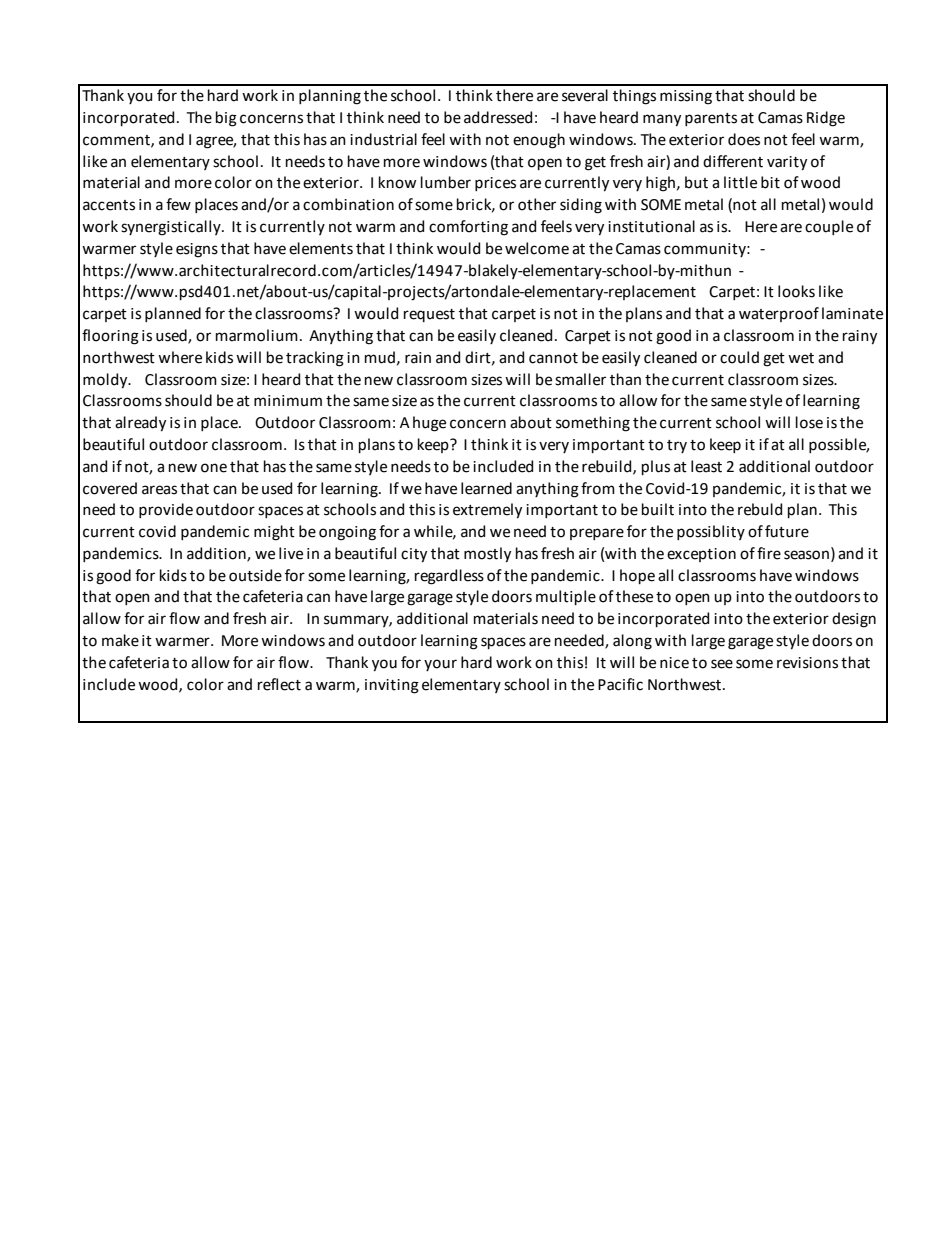 This screenshot has height=1233, width=952. I want to click on big, so click(226, 119).
